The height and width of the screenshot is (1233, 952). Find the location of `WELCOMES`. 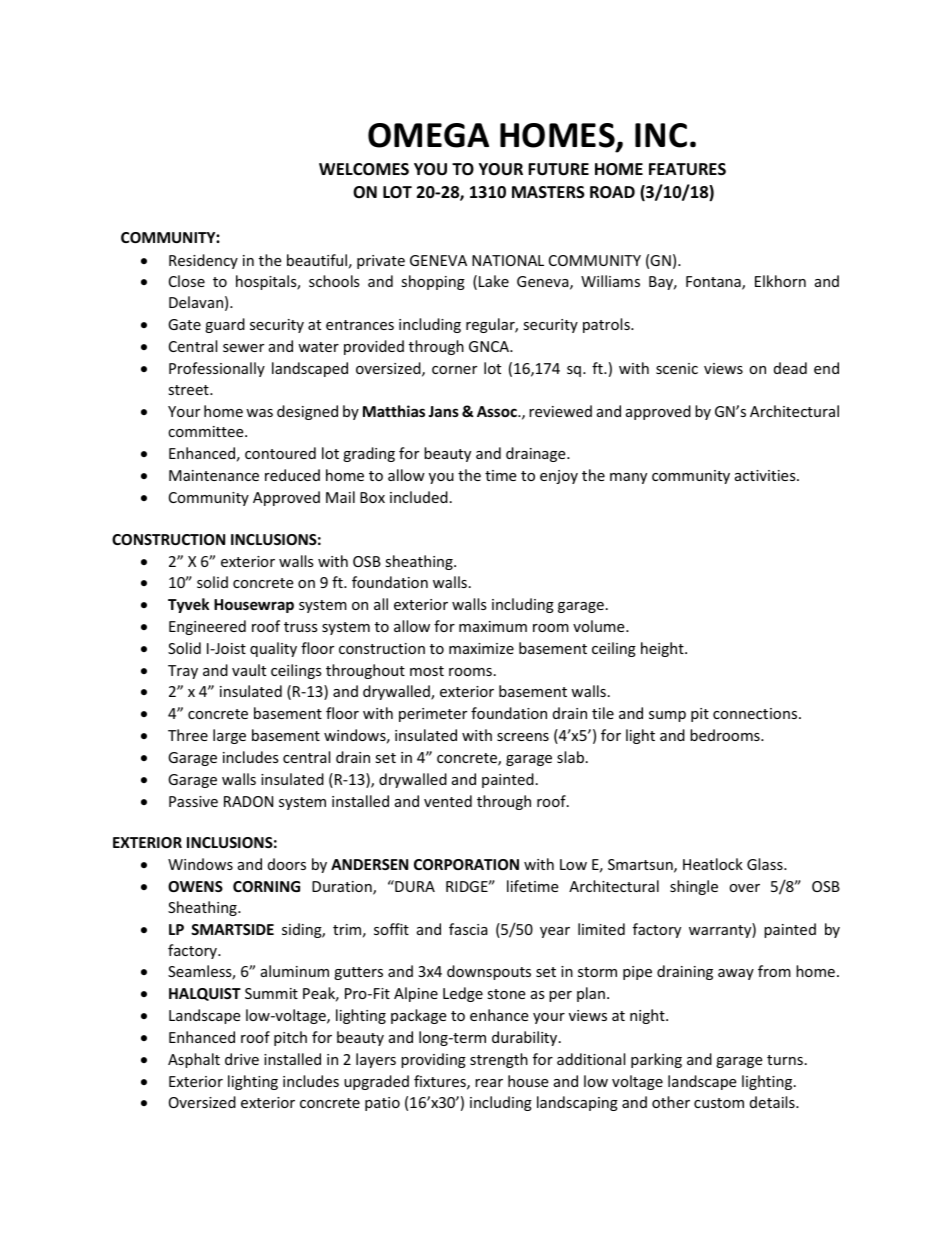

WELCOMES is located at coordinates (364, 169).
